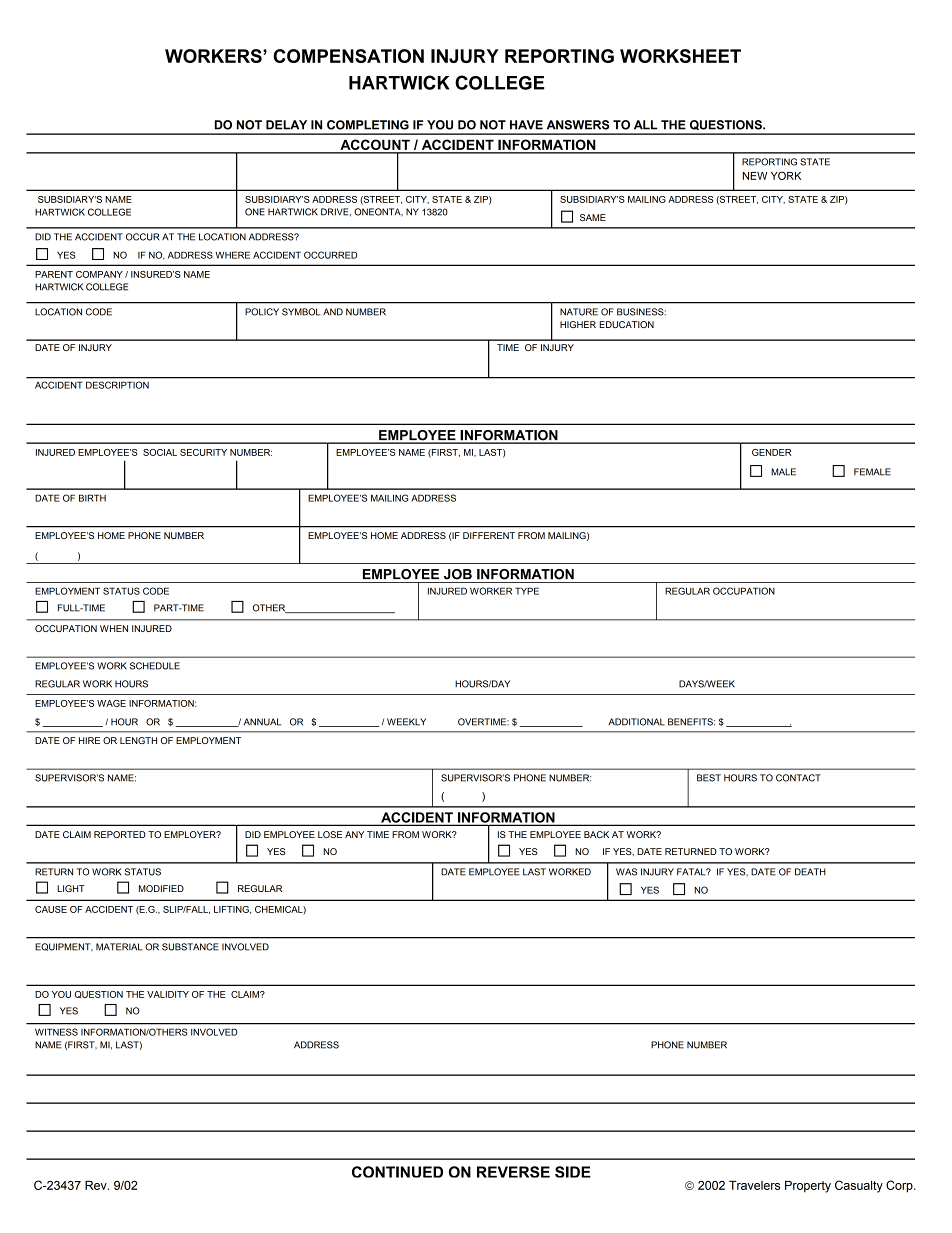  Describe the element at coordinates (117, 385) in the document. I see `DESCRIPTION` at that location.
